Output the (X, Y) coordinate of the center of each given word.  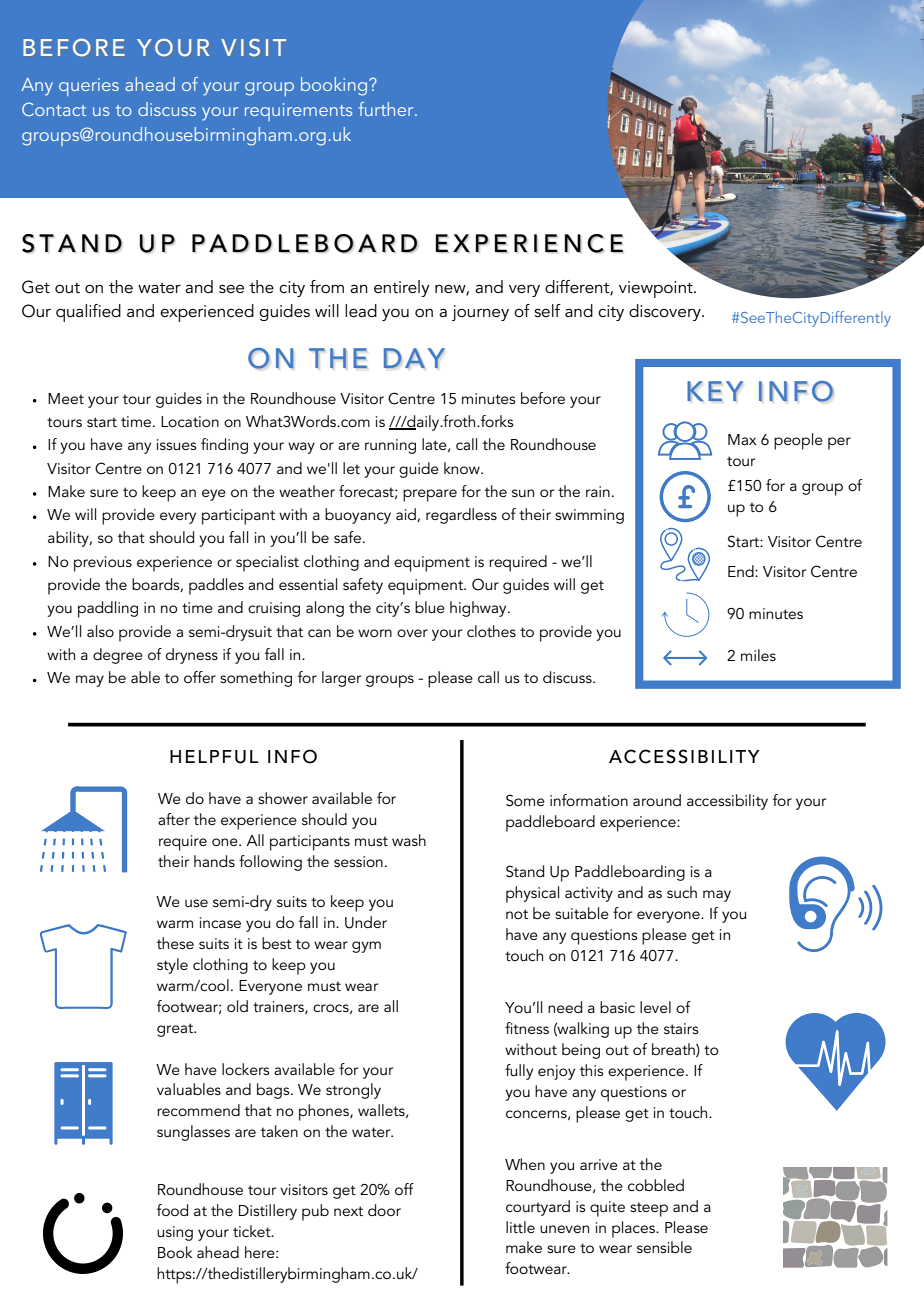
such (682, 892)
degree (118, 656)
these (175, 943)
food (172, 1210)
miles (758, 655)
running (390, 446)
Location (190, 421)
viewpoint (657, 289)
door (384, 1210)
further (387, 109)
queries (89, 87)
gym (366, 947)
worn (375, 633)
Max (742, 439)
